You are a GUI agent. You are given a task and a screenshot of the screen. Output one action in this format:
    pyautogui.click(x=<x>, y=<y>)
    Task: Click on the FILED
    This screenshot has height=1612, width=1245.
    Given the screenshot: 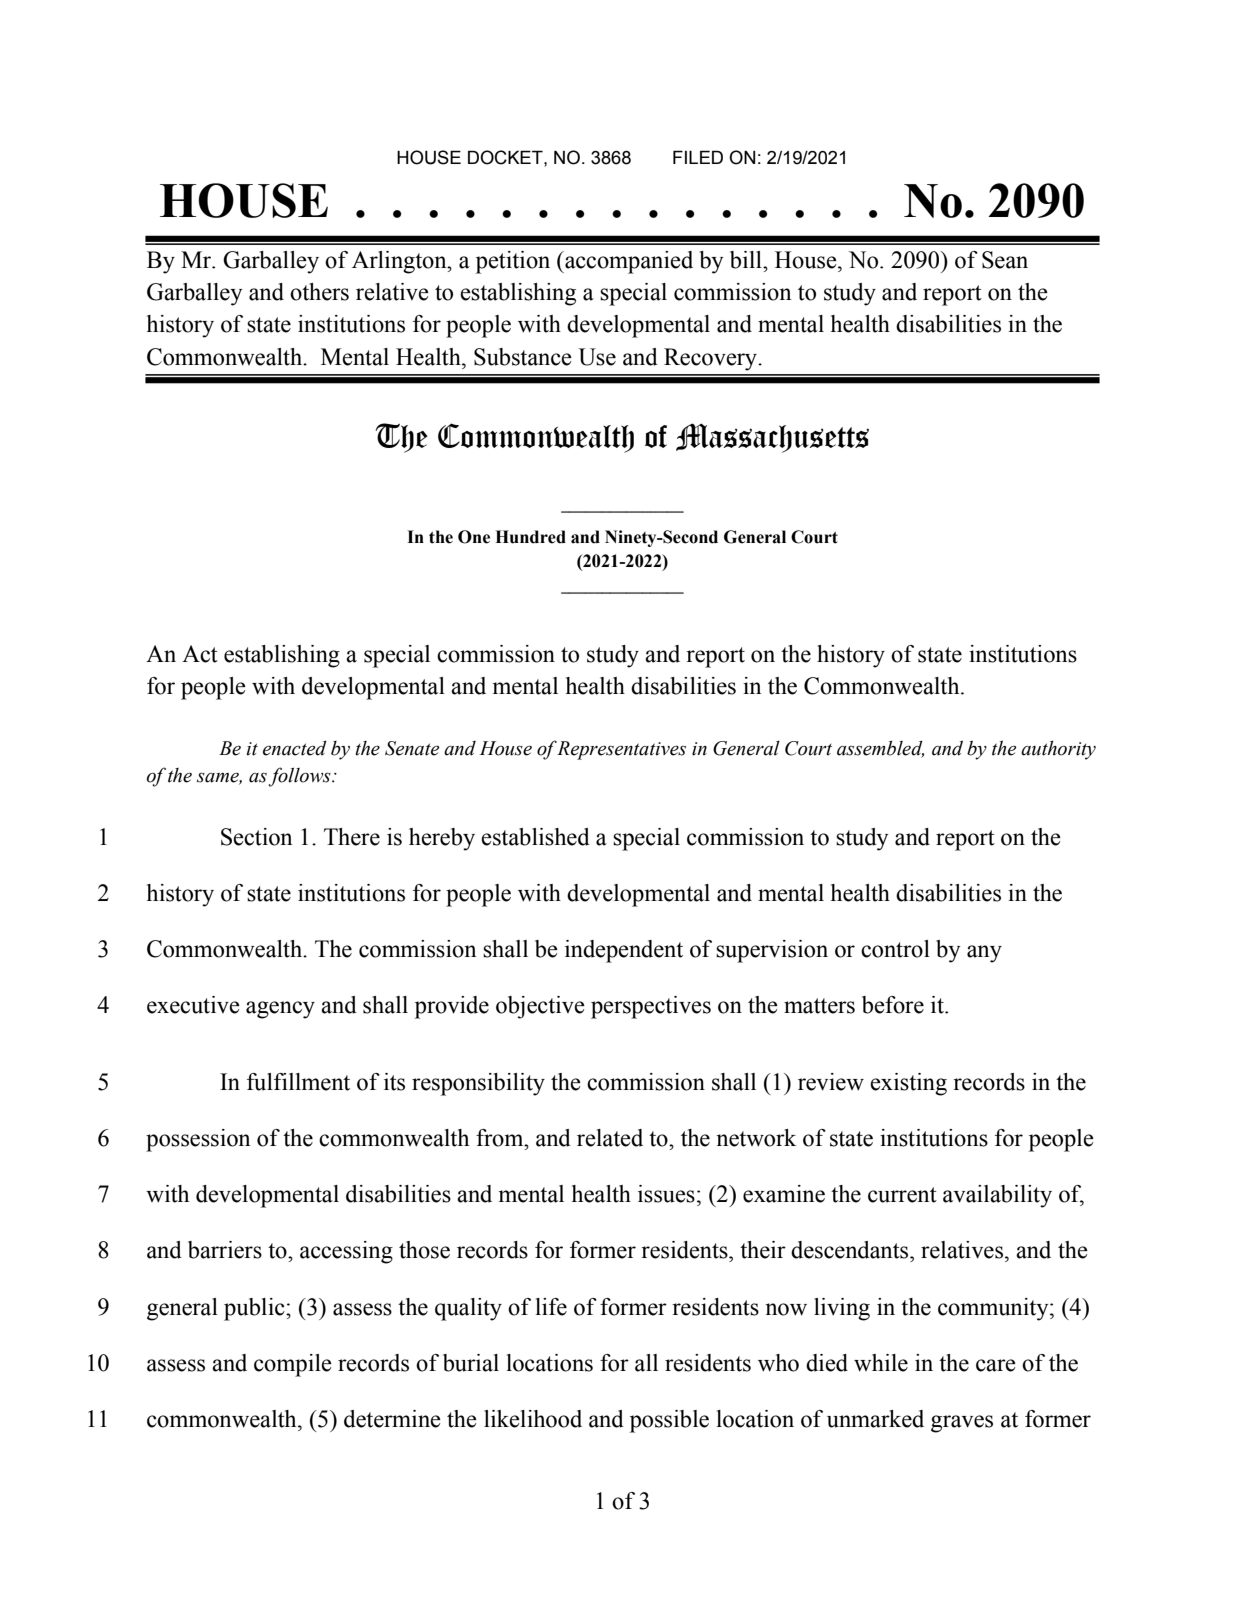 What is the action you would take?
    pyautogui.click(x=698, y=157)
